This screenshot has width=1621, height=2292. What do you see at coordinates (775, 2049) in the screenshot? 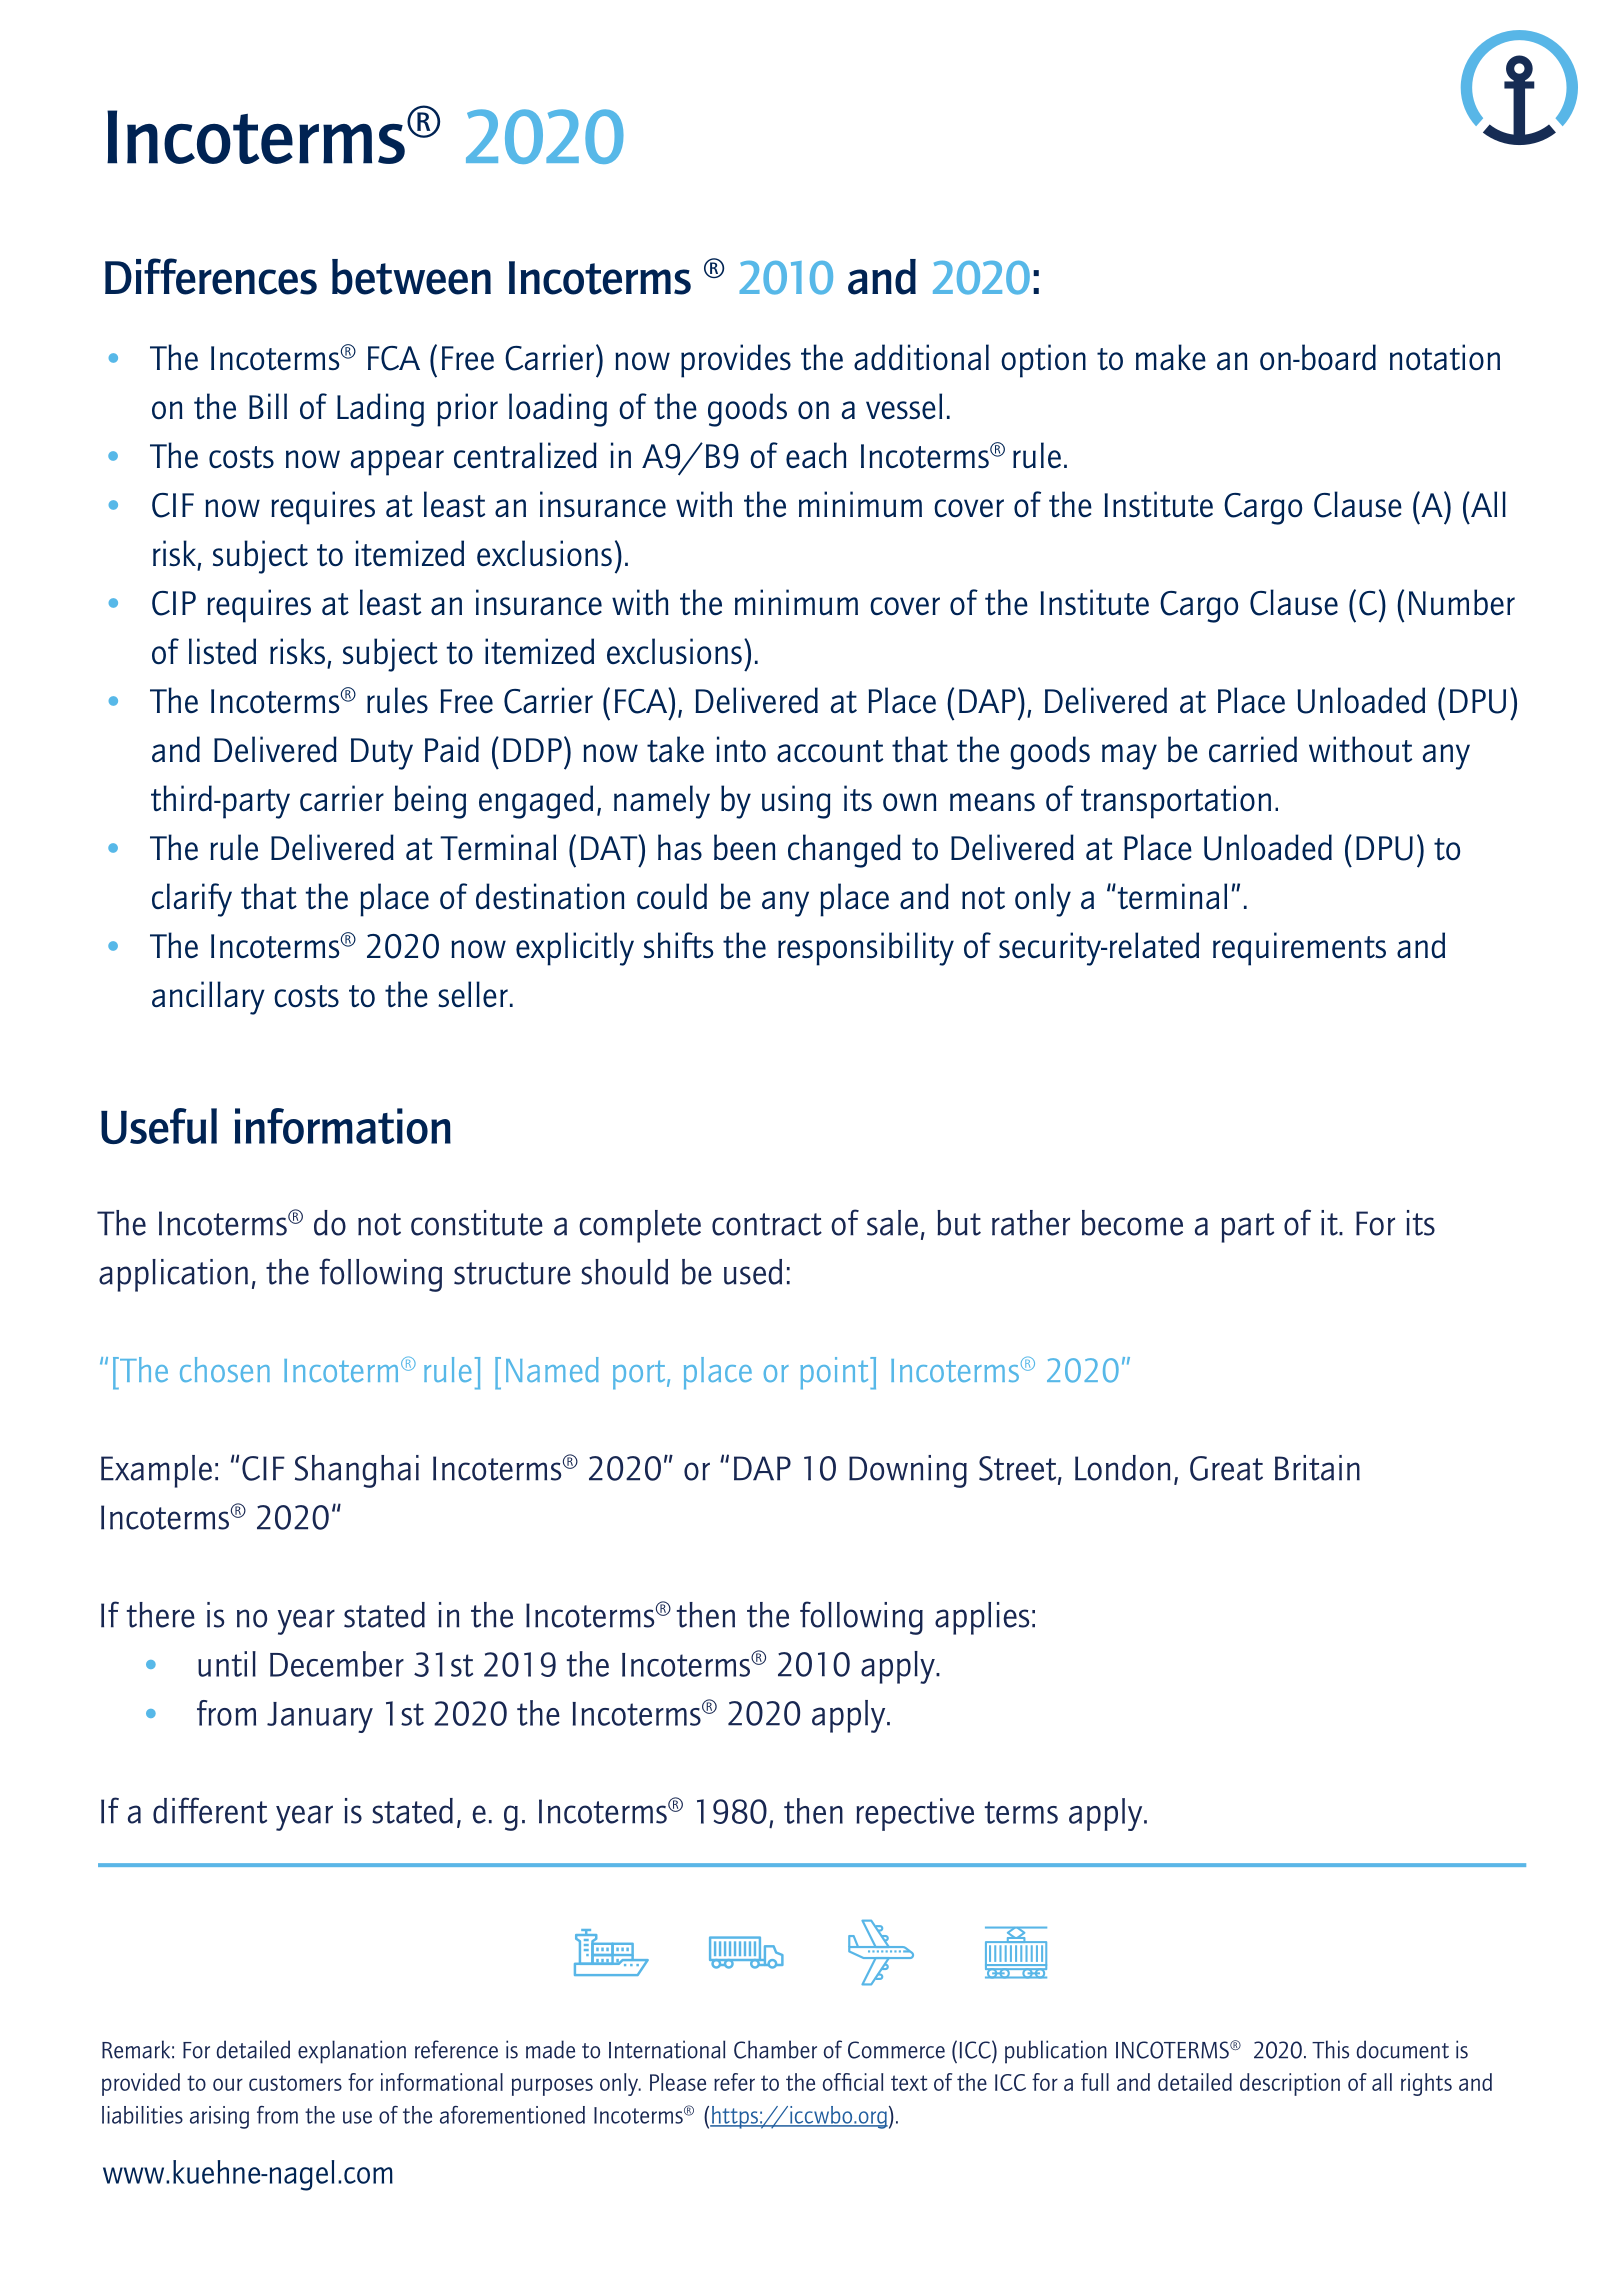
I see `Chamber` at bounding box center [775, 2049].
